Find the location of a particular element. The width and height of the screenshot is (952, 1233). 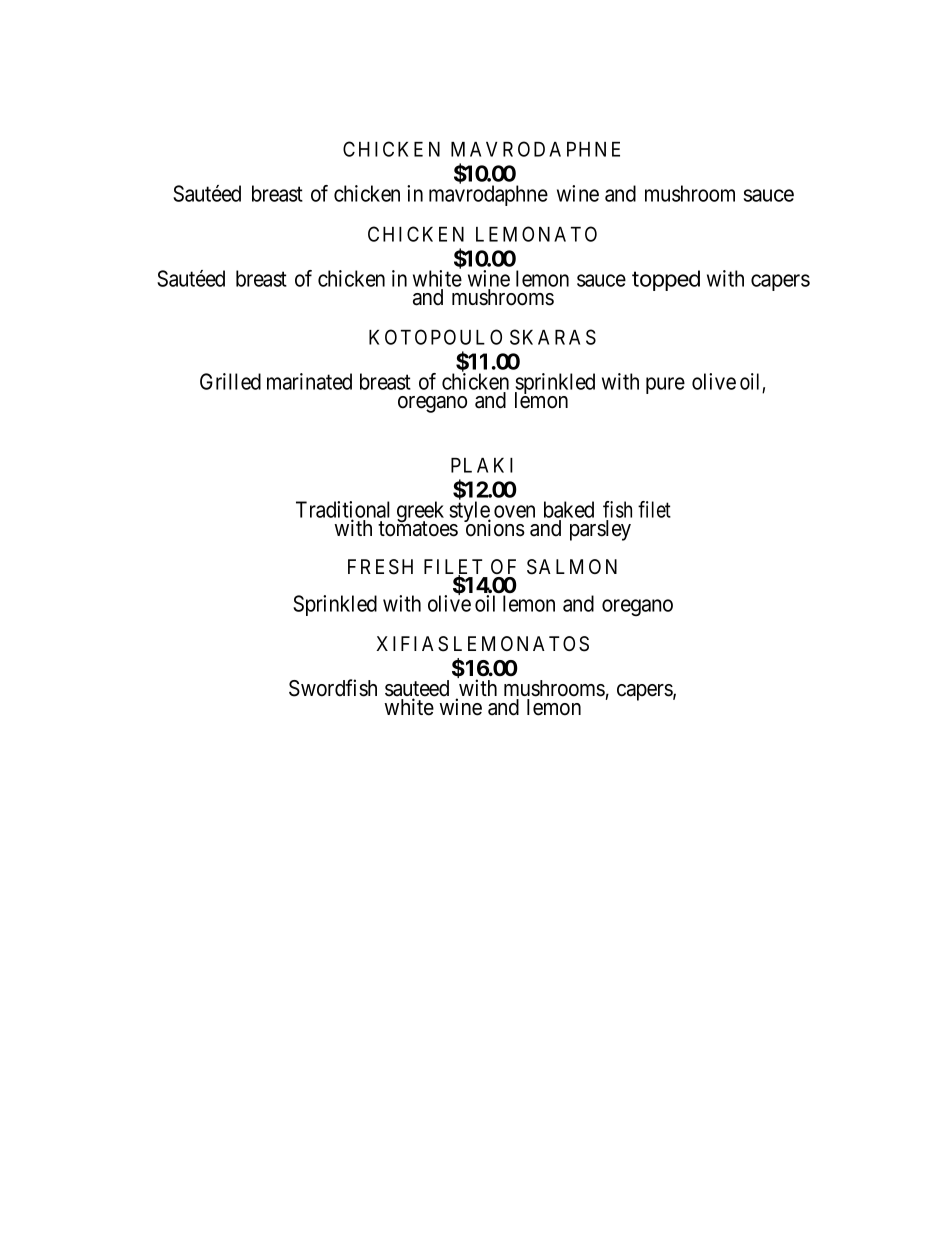

topped is located at coordinates (666, 280).
